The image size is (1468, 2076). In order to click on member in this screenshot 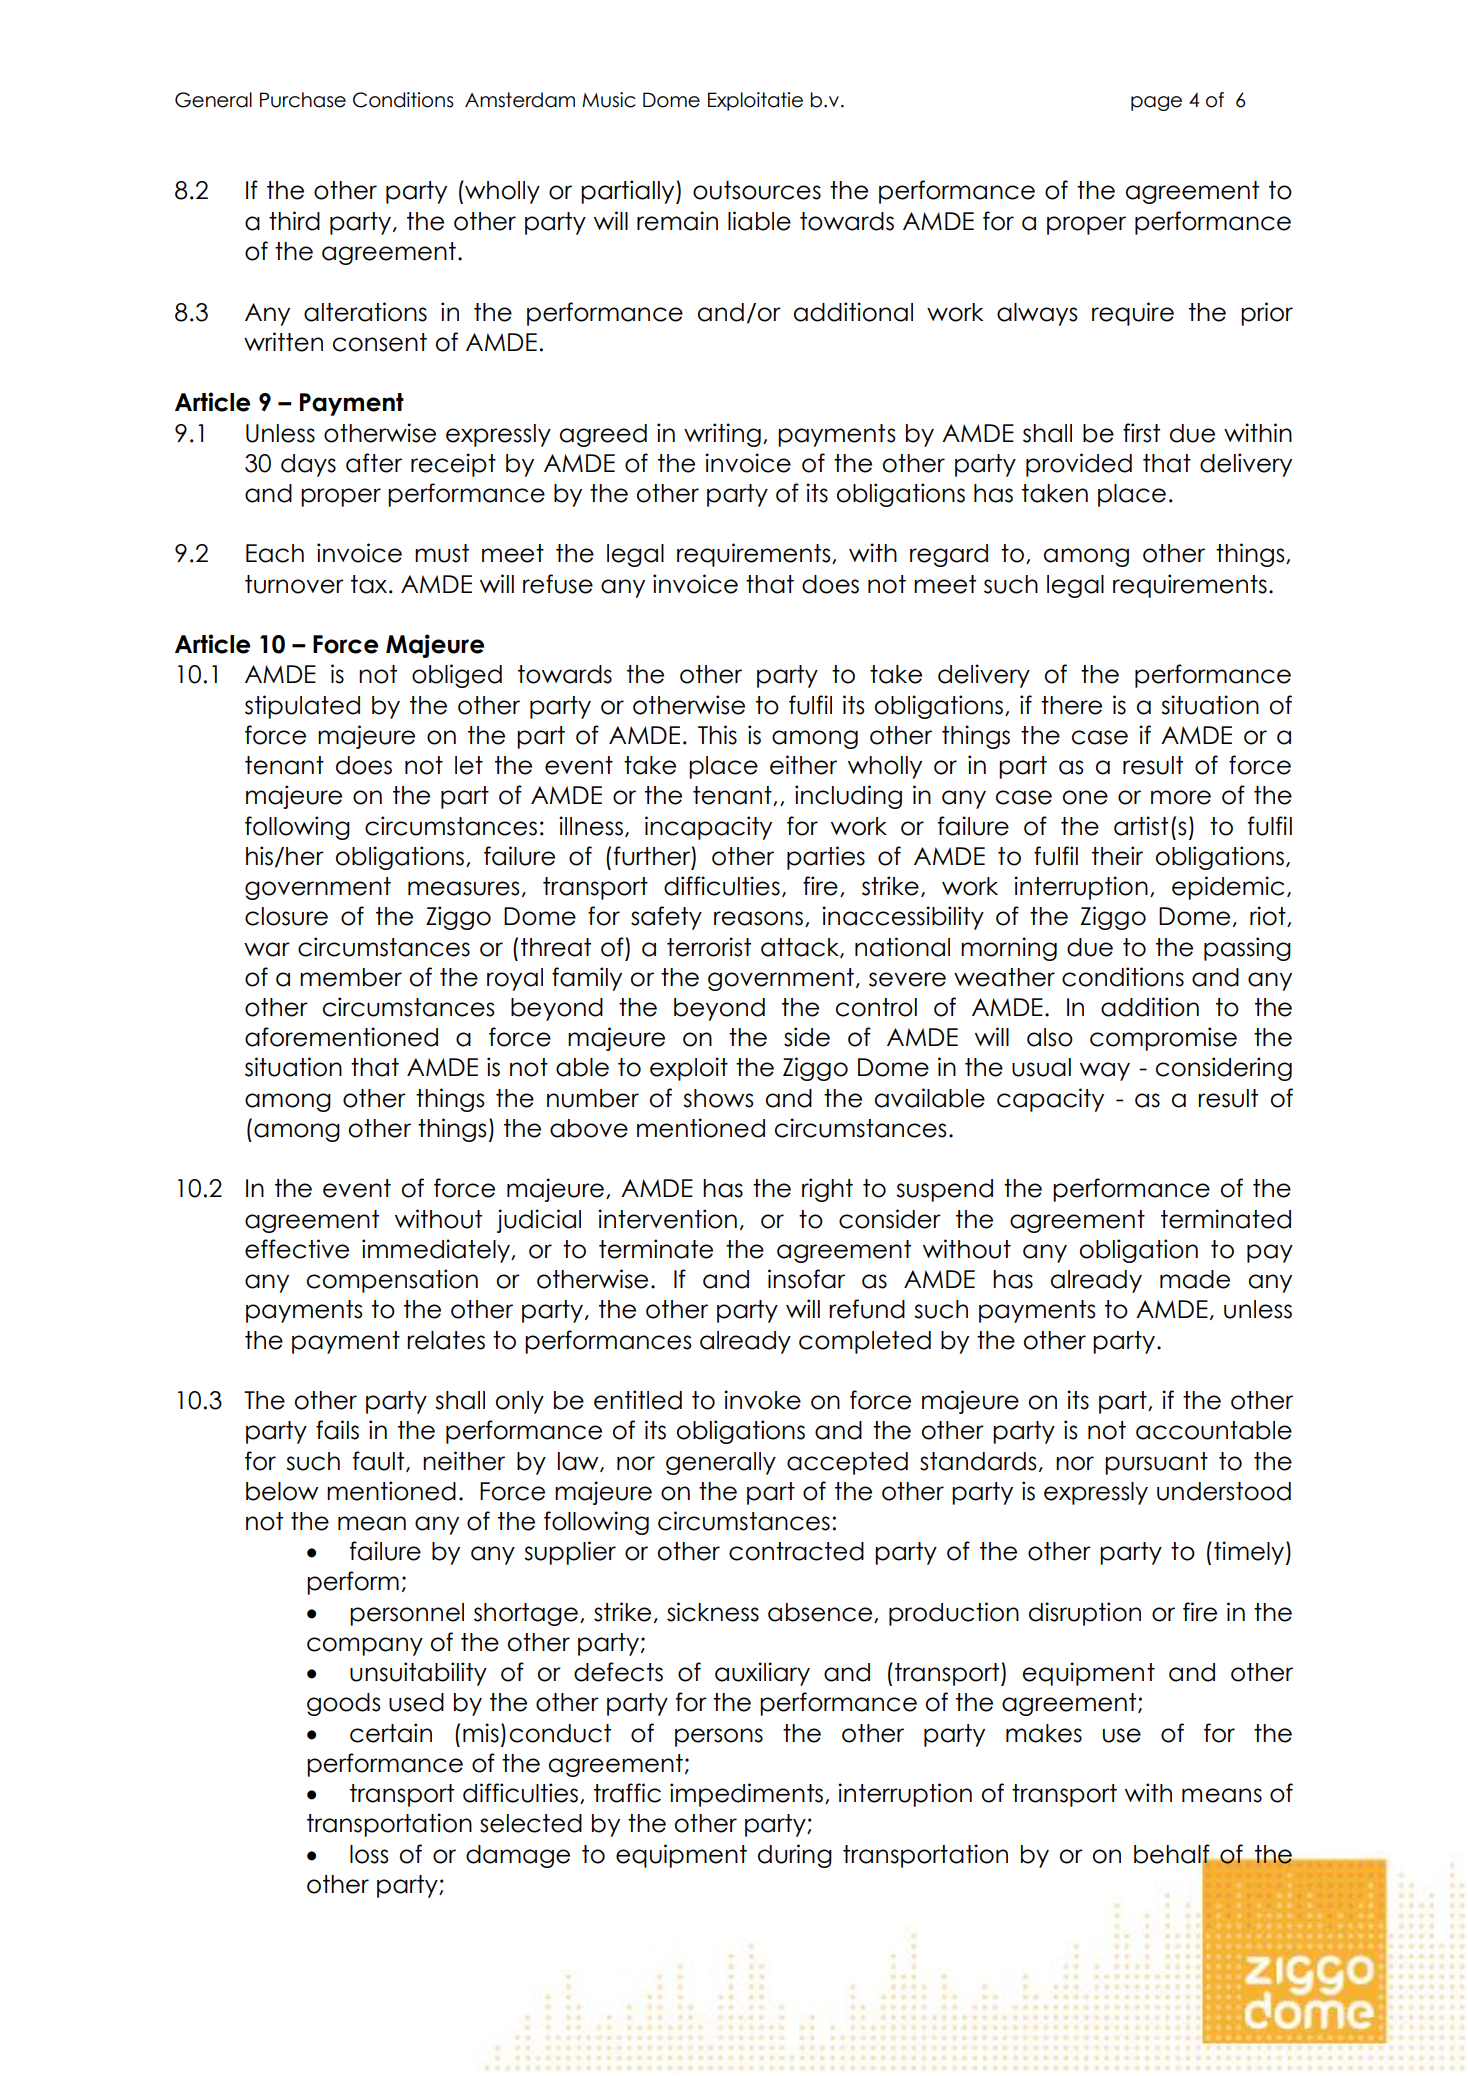, I will do `click(351, 977)`.
